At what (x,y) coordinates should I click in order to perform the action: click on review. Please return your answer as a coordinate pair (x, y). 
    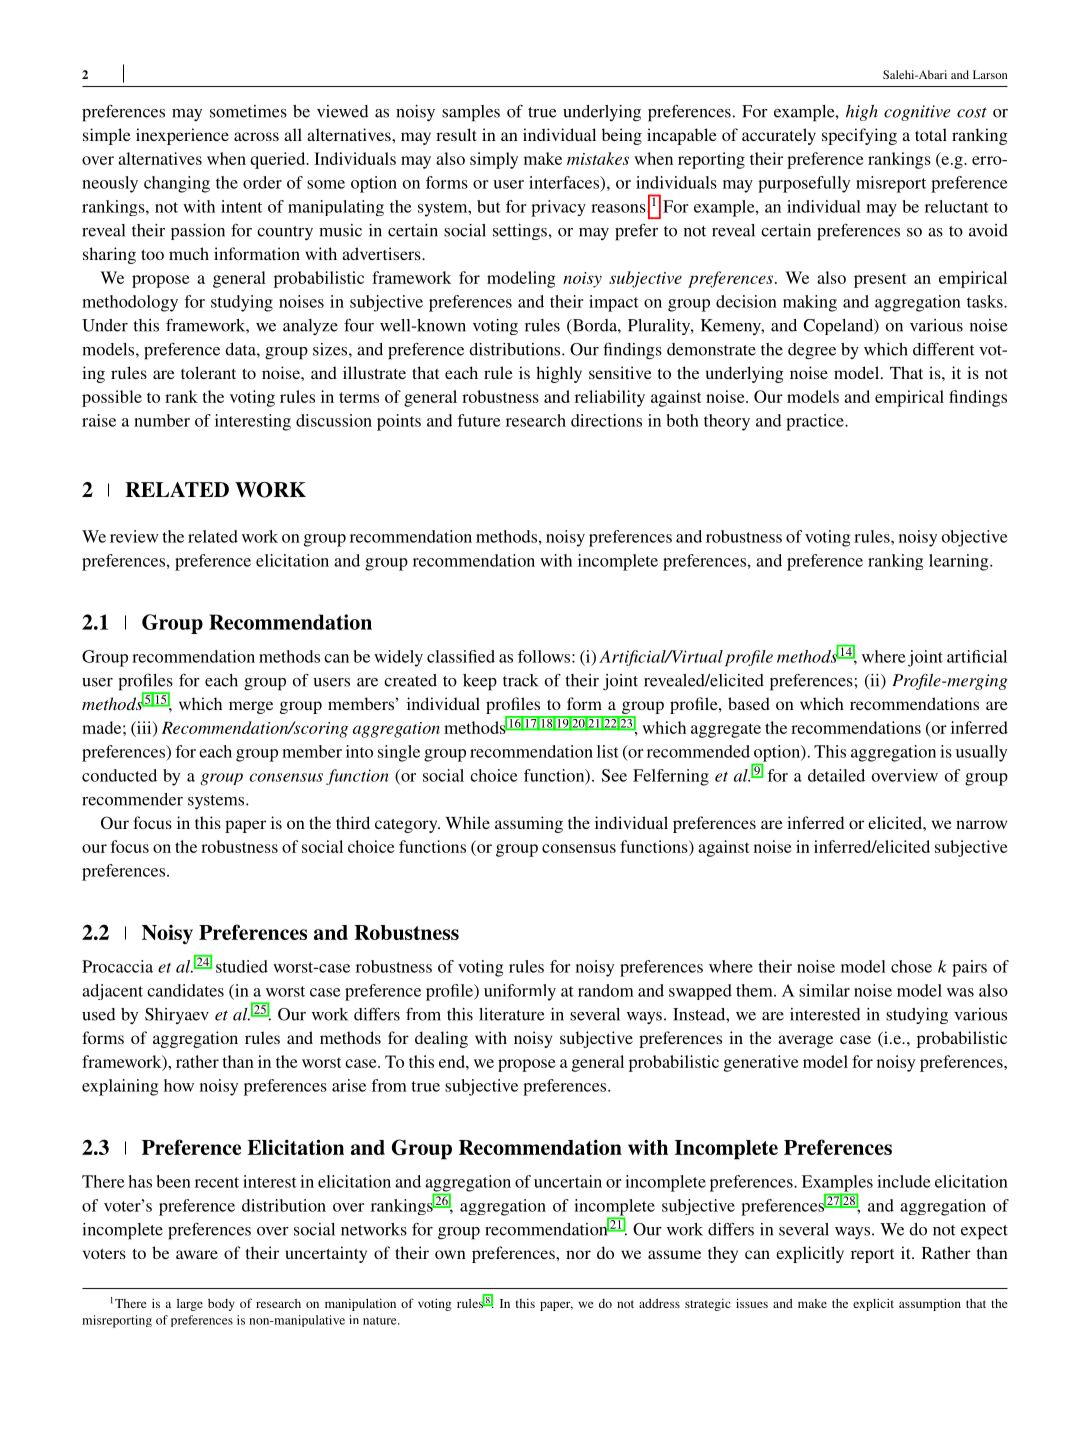
    Looking at the image, I should click on (134, 536).
